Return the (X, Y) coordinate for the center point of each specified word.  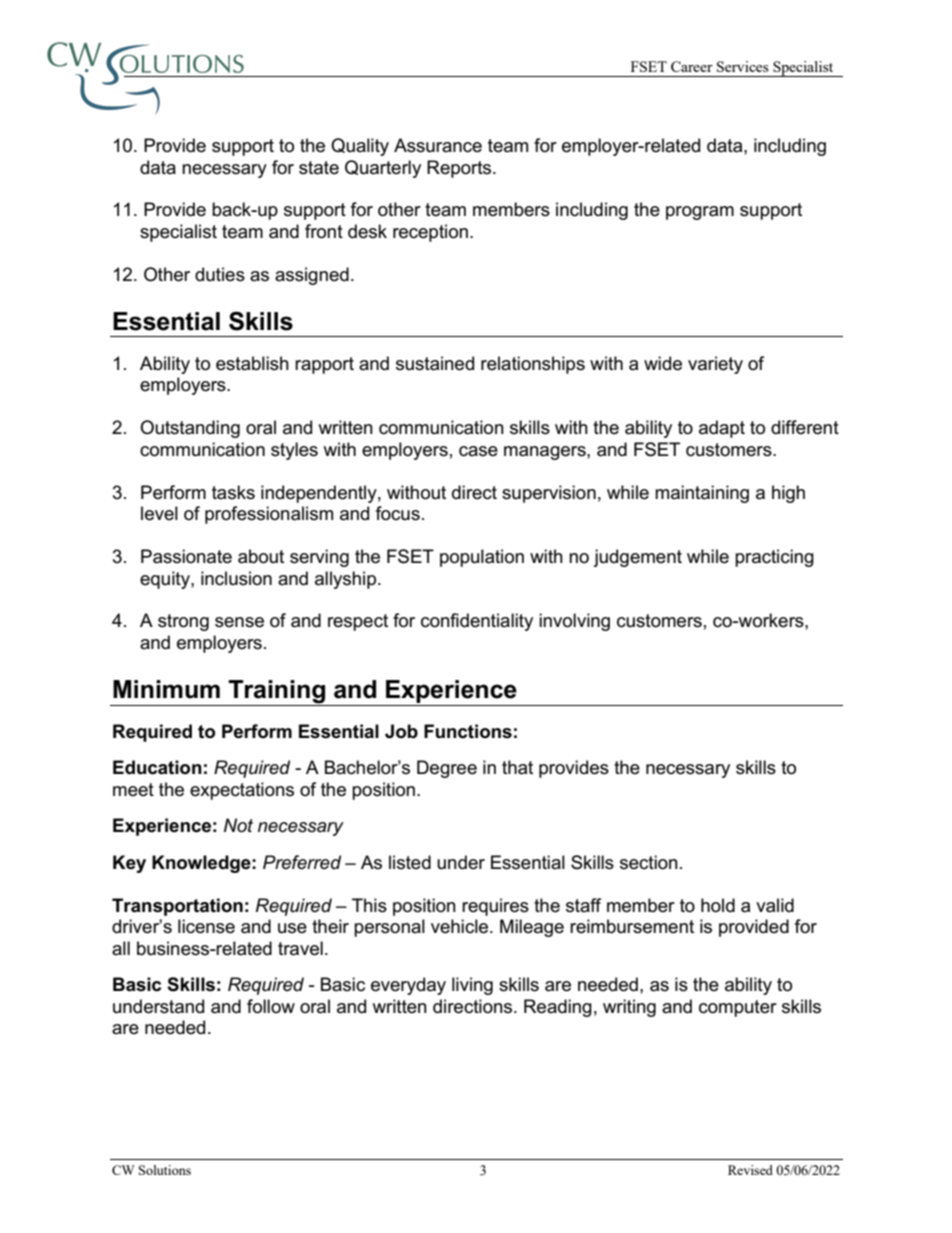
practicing (774, 558)
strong (183, 622)
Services (743, 66)
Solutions (165, 1170)
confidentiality (477, 622)
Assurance (438, 145)
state (319, 168)
